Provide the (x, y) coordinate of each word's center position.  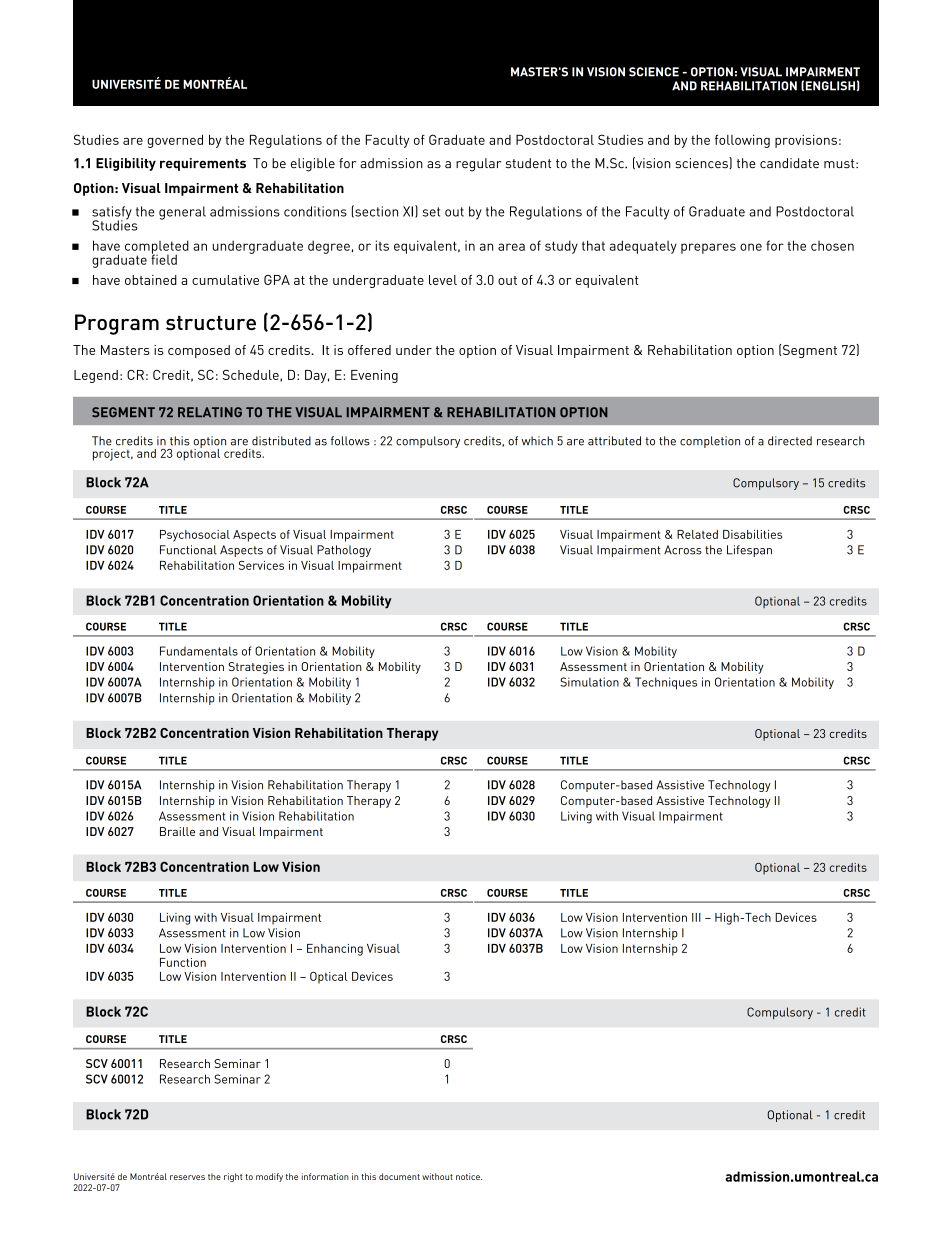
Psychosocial (195, 536)
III (696, 917)
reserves (187, 1177)
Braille (177, 831)
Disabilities (752, 534)
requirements (203, 164)
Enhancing (335, 950)
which (537, 441)
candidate (789, 163)
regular (479, 165)
